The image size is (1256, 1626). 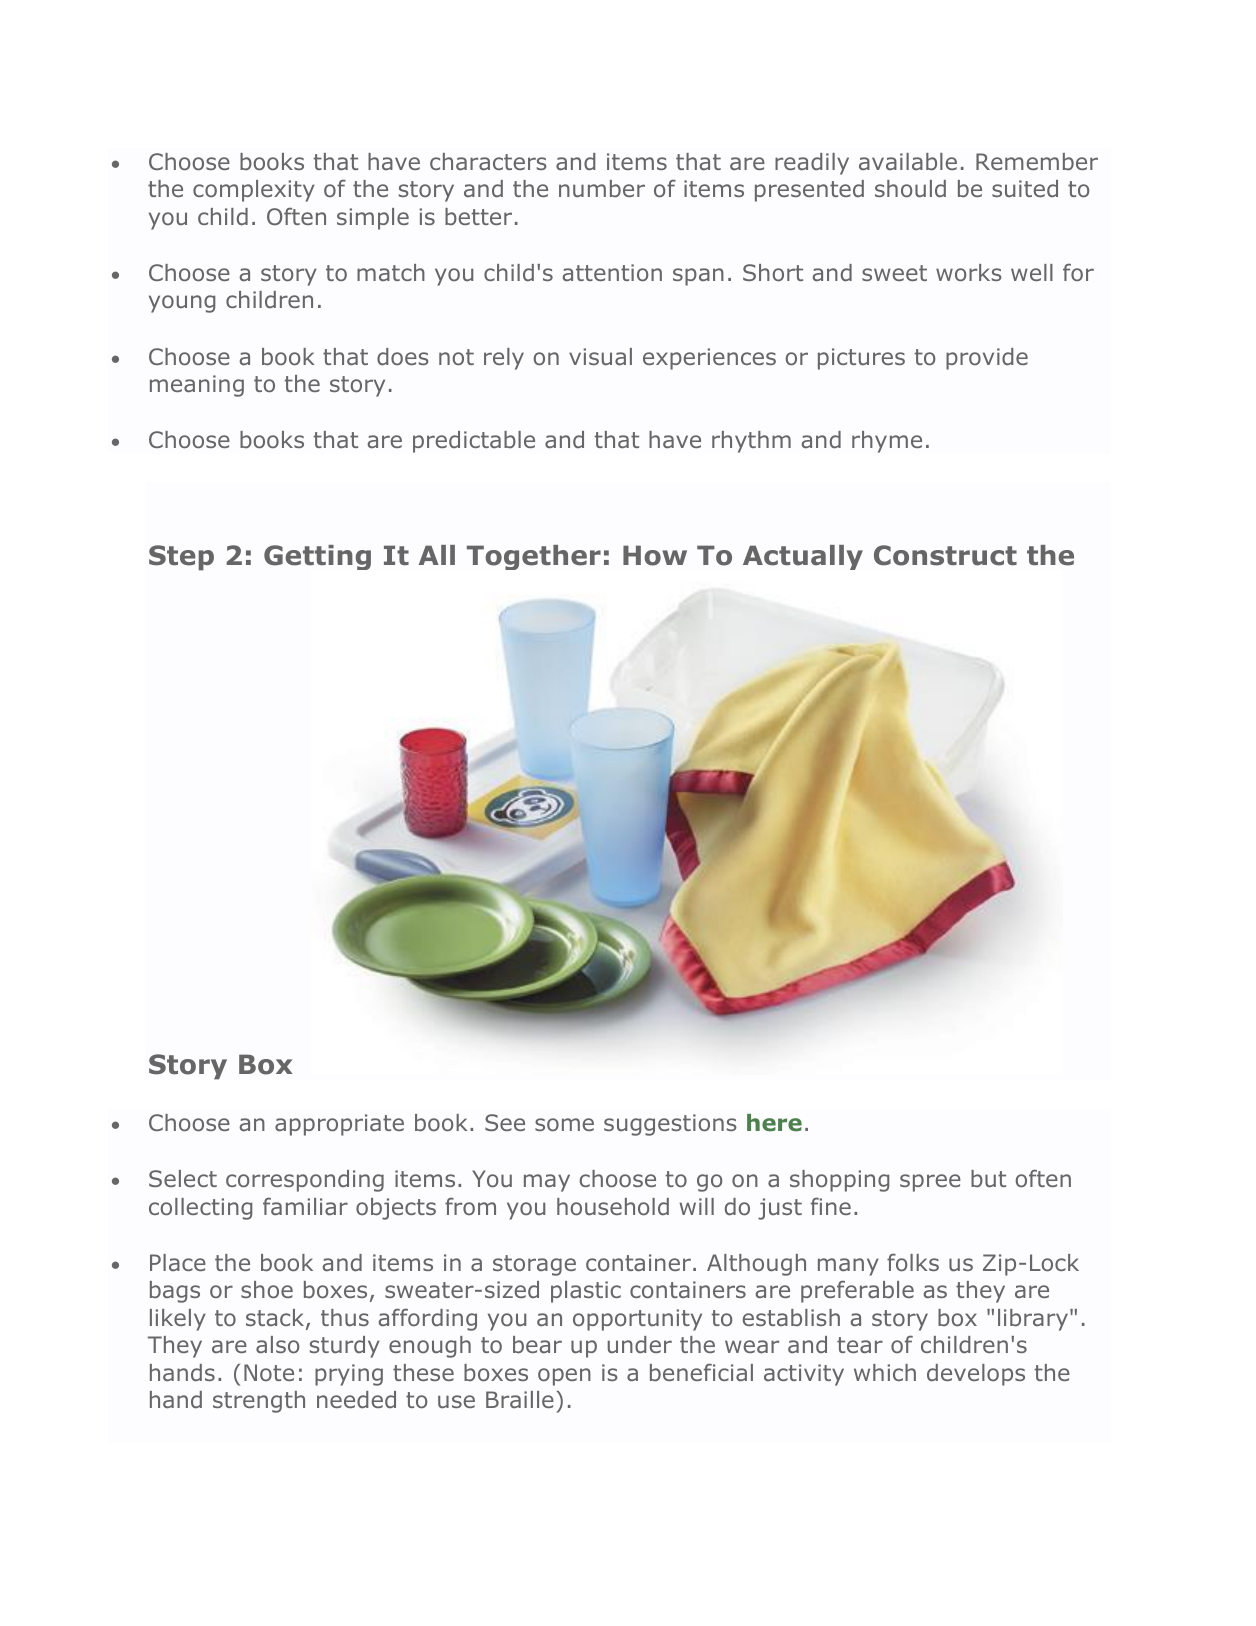 What do you see at coordinates (254, 191) in the image?
I see `complexity` at bounding box center [254, 191].
